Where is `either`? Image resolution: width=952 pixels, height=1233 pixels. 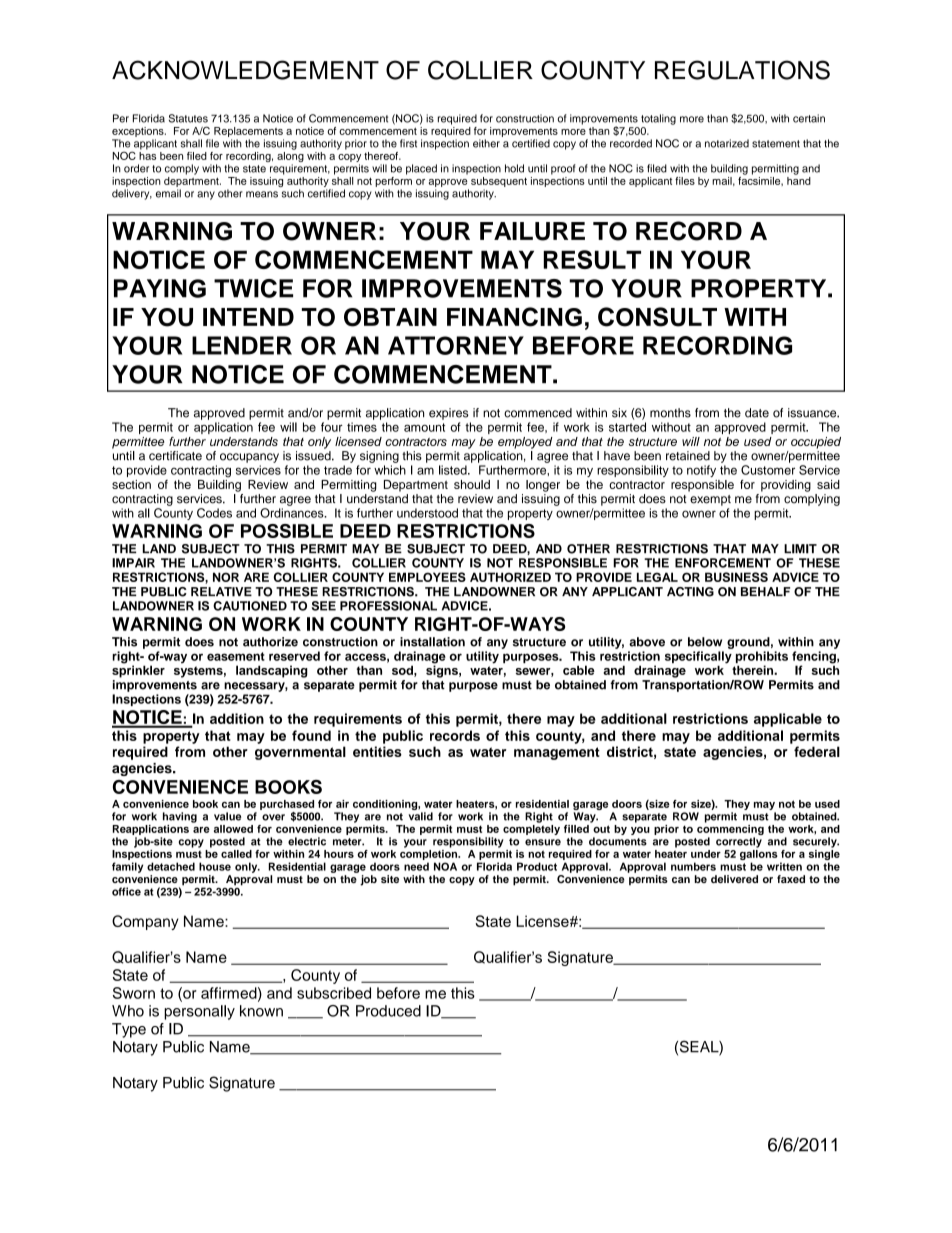
either is located at coordinates (486, 143).
